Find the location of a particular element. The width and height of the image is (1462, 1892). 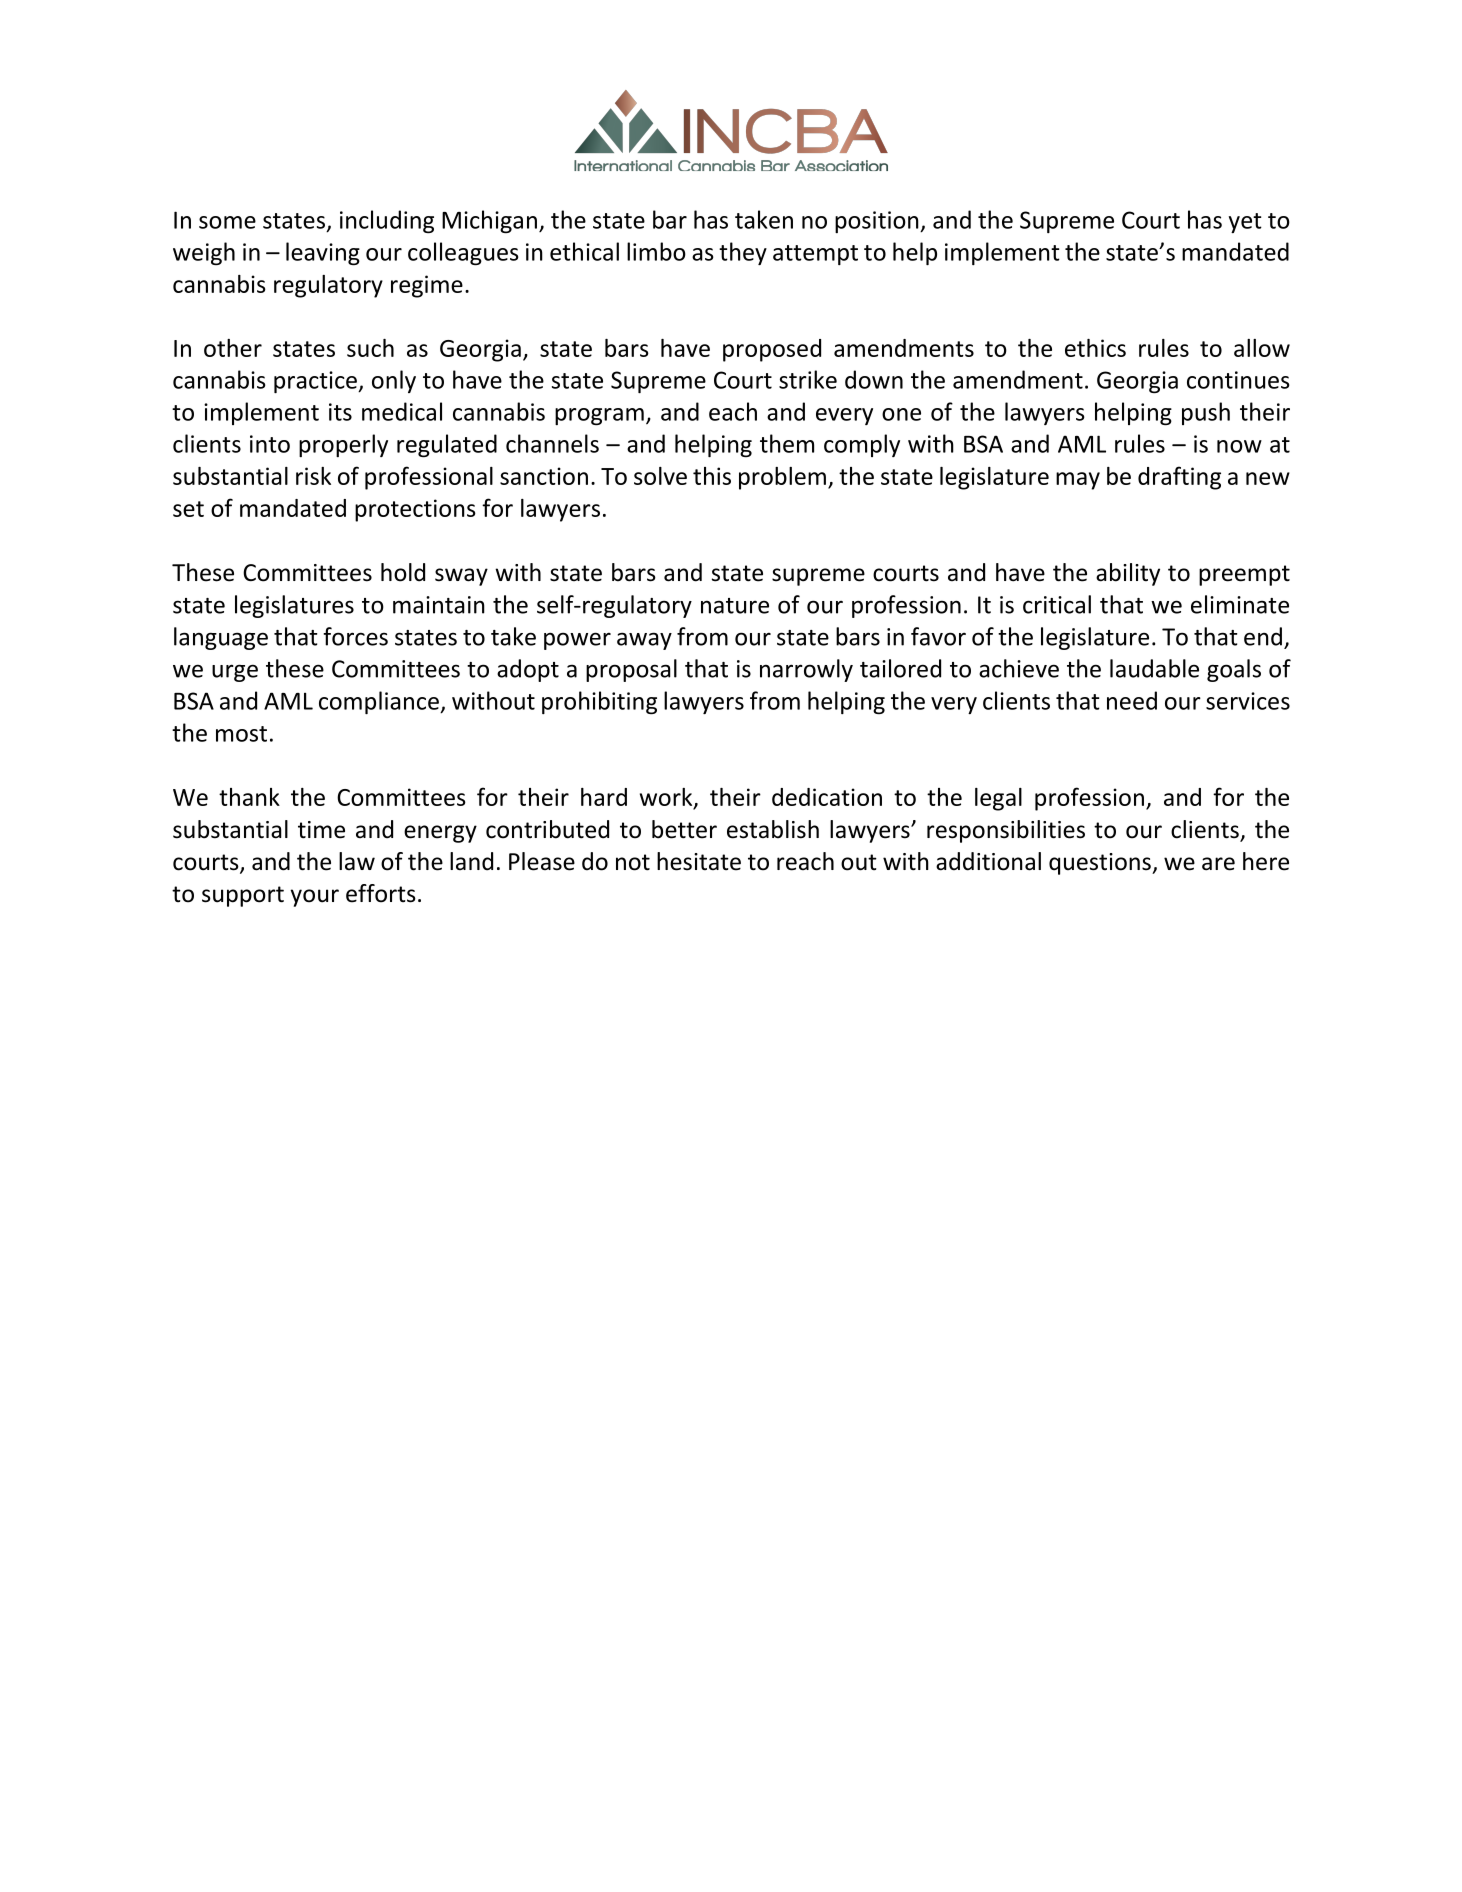

yet is located at coordinates (1245, 223).
